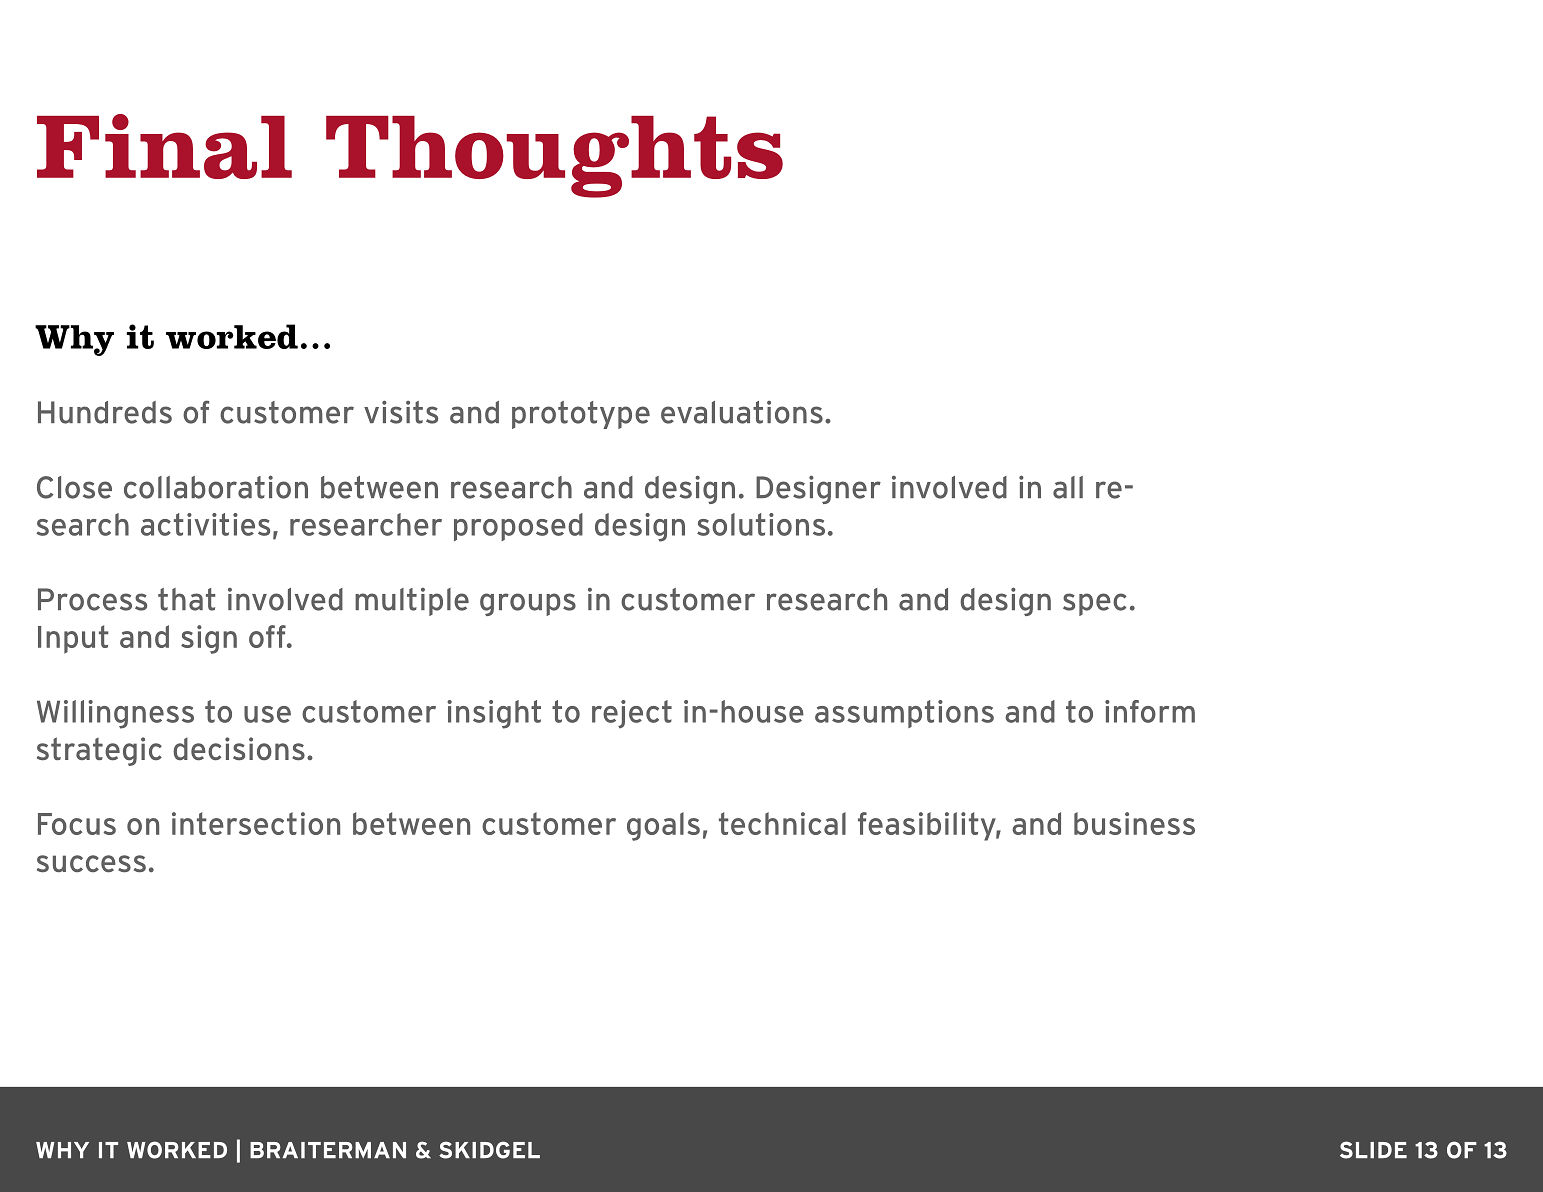  Describe the element at coordinates (164, 146) in the image. I see `Final` at that location.
